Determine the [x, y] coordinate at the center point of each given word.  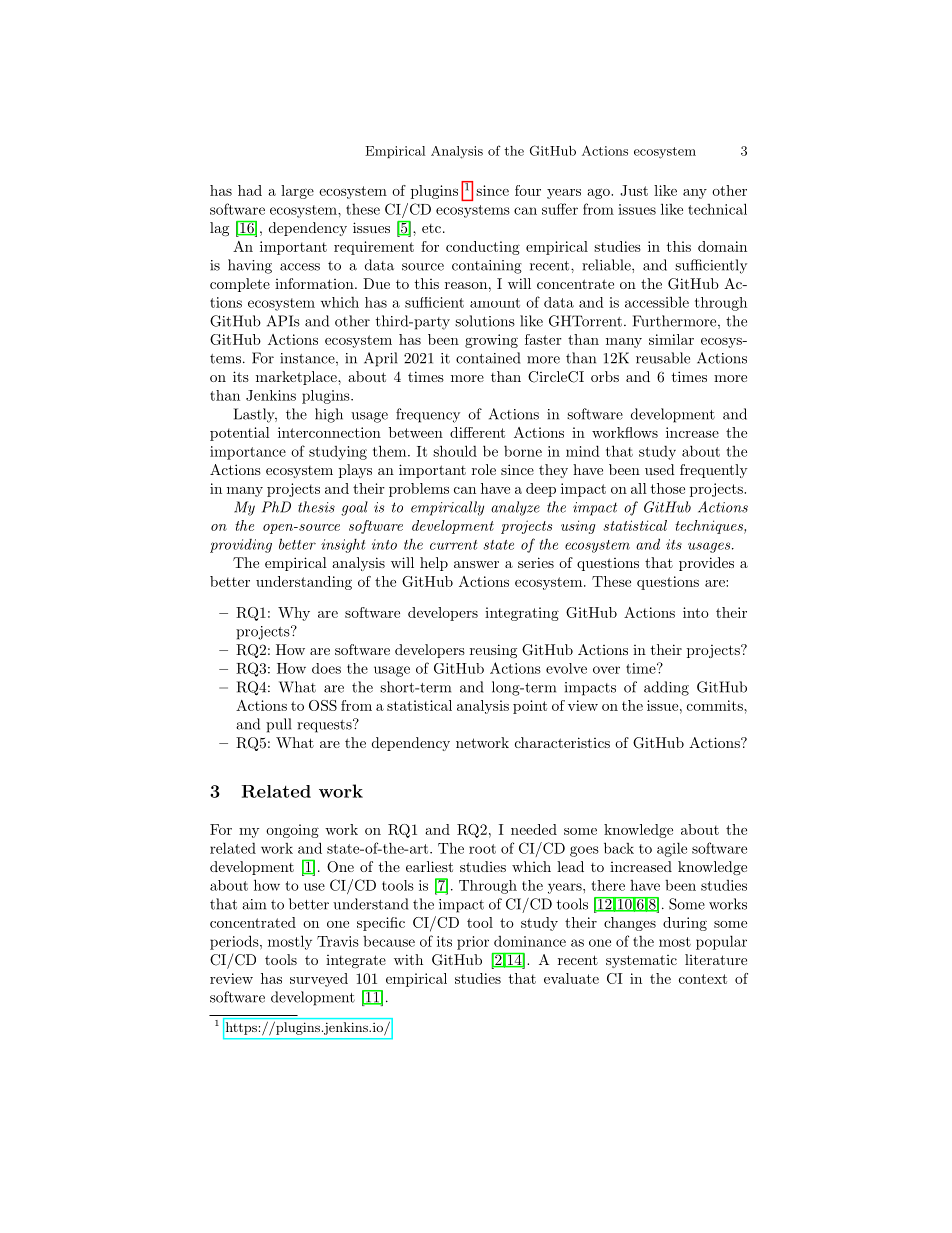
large [297, 192]
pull [278, 725]
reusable [663, 358]
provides [706, 564]
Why [294, 614]
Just [634, 190]
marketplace [297, 378]
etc [431, 228]
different [477, 432]
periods [235, 942]
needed [534, 829]
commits [716, 705]
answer [476, 564]
